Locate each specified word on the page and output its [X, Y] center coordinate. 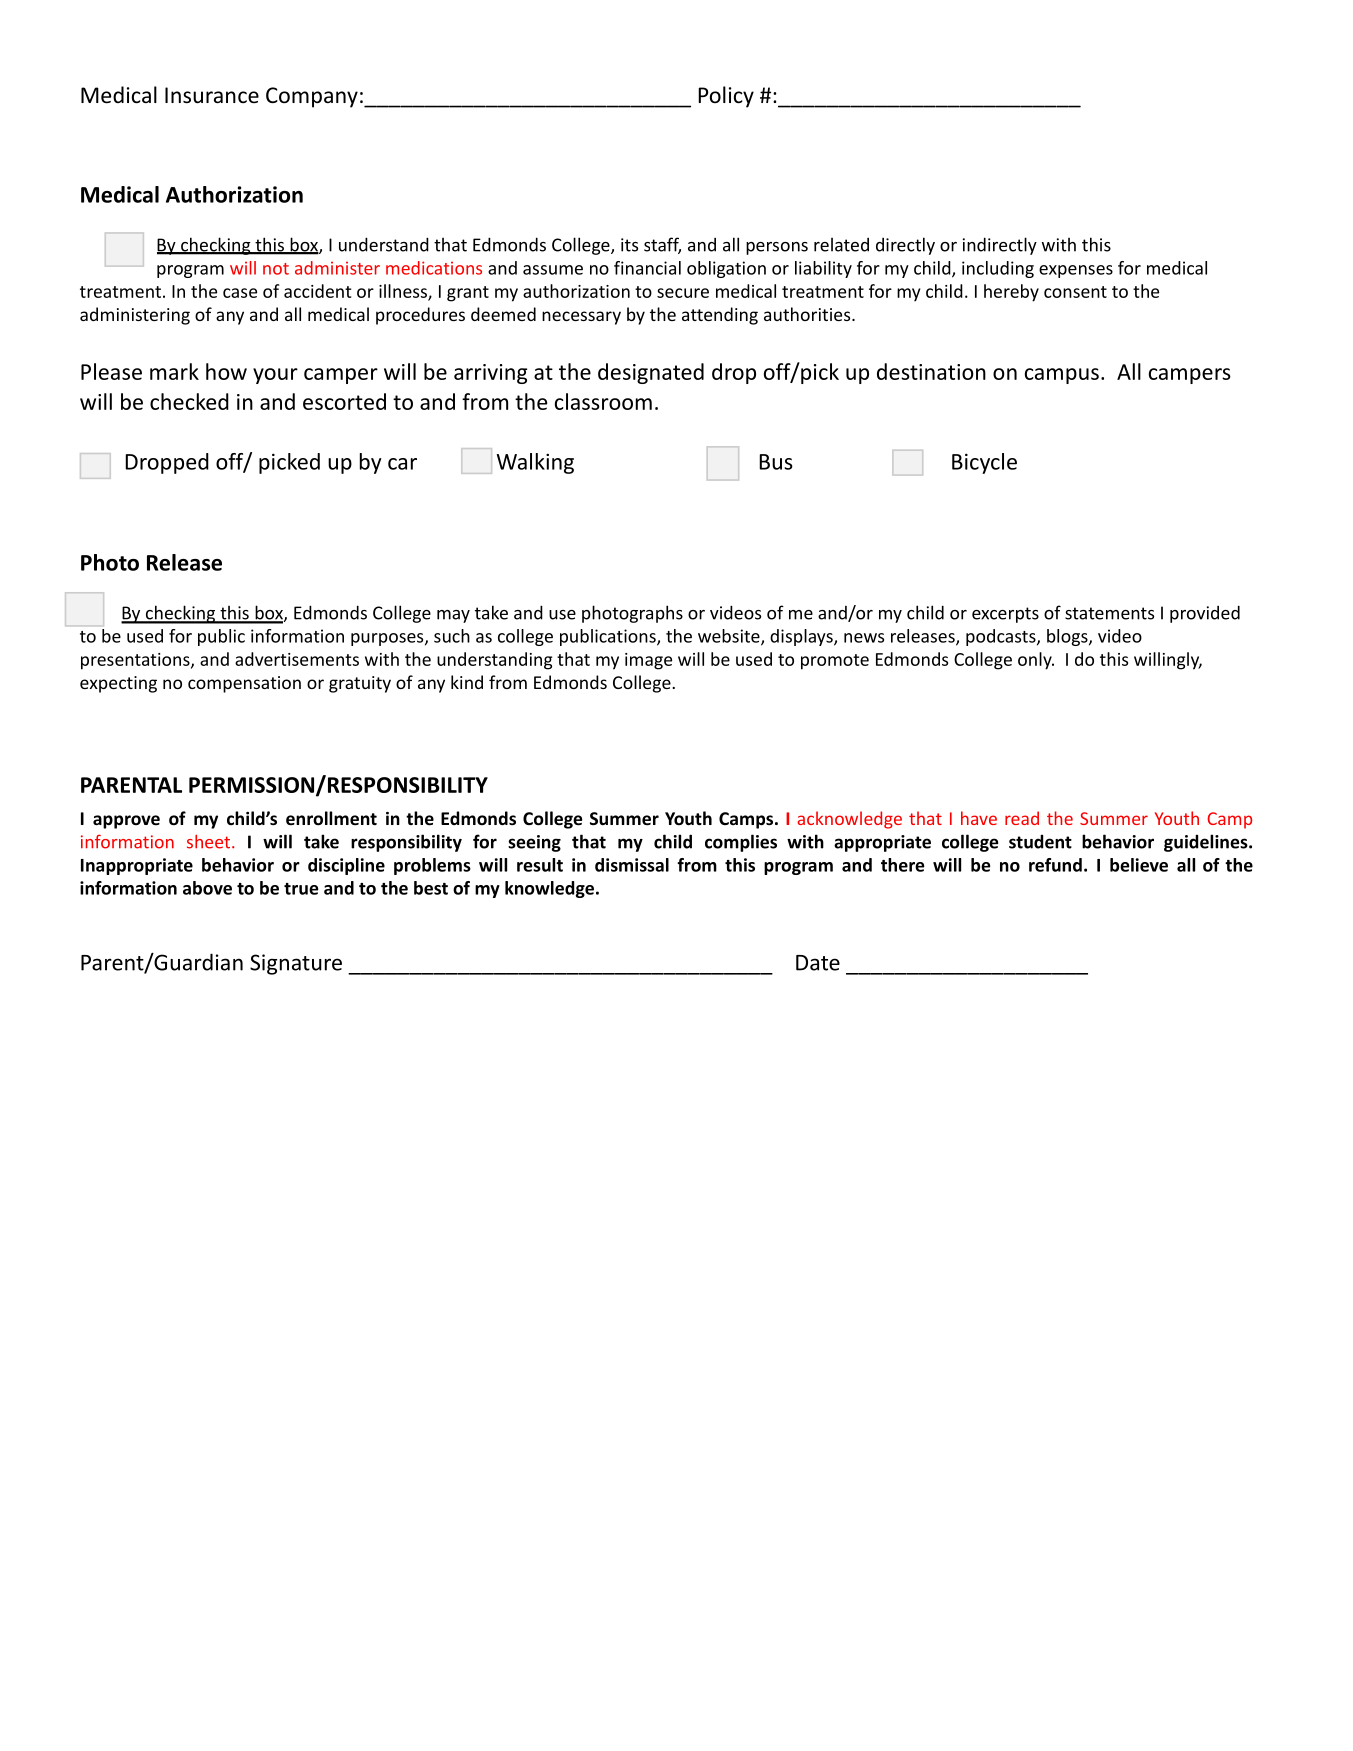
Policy [726, 97]
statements [1109, 613]
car [402, 464]
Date [818, 963]
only [1036, 661]
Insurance [212, 95]
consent [1075, 292]
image [648, 661]
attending [720, 316]
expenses [1076, 271]
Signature [296, 964]
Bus [776, 462]
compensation [244, 684]
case [240, 293]
